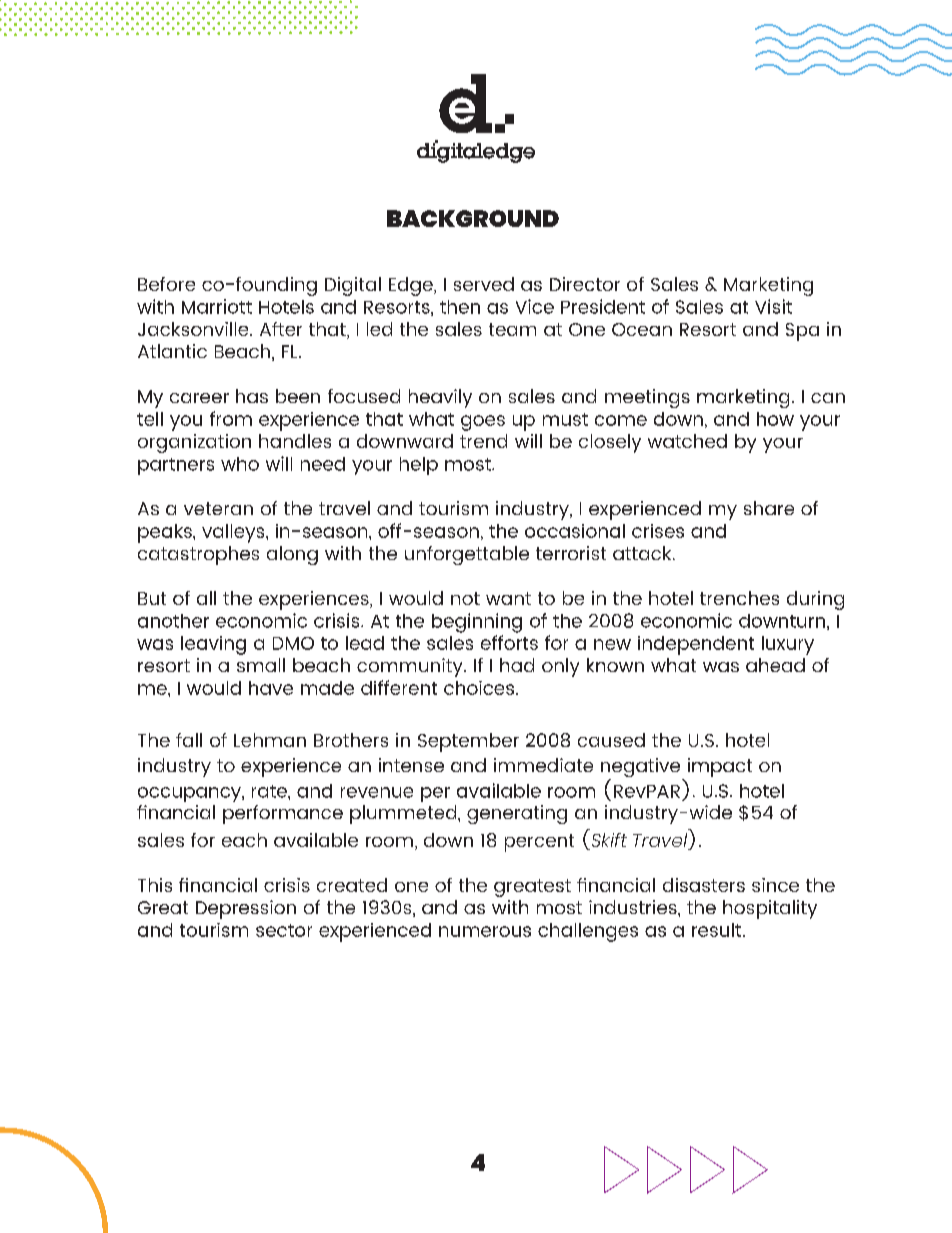 The width and height of the screenshot is (952, 1233). I want to click on Visit, so click(773, 306).
